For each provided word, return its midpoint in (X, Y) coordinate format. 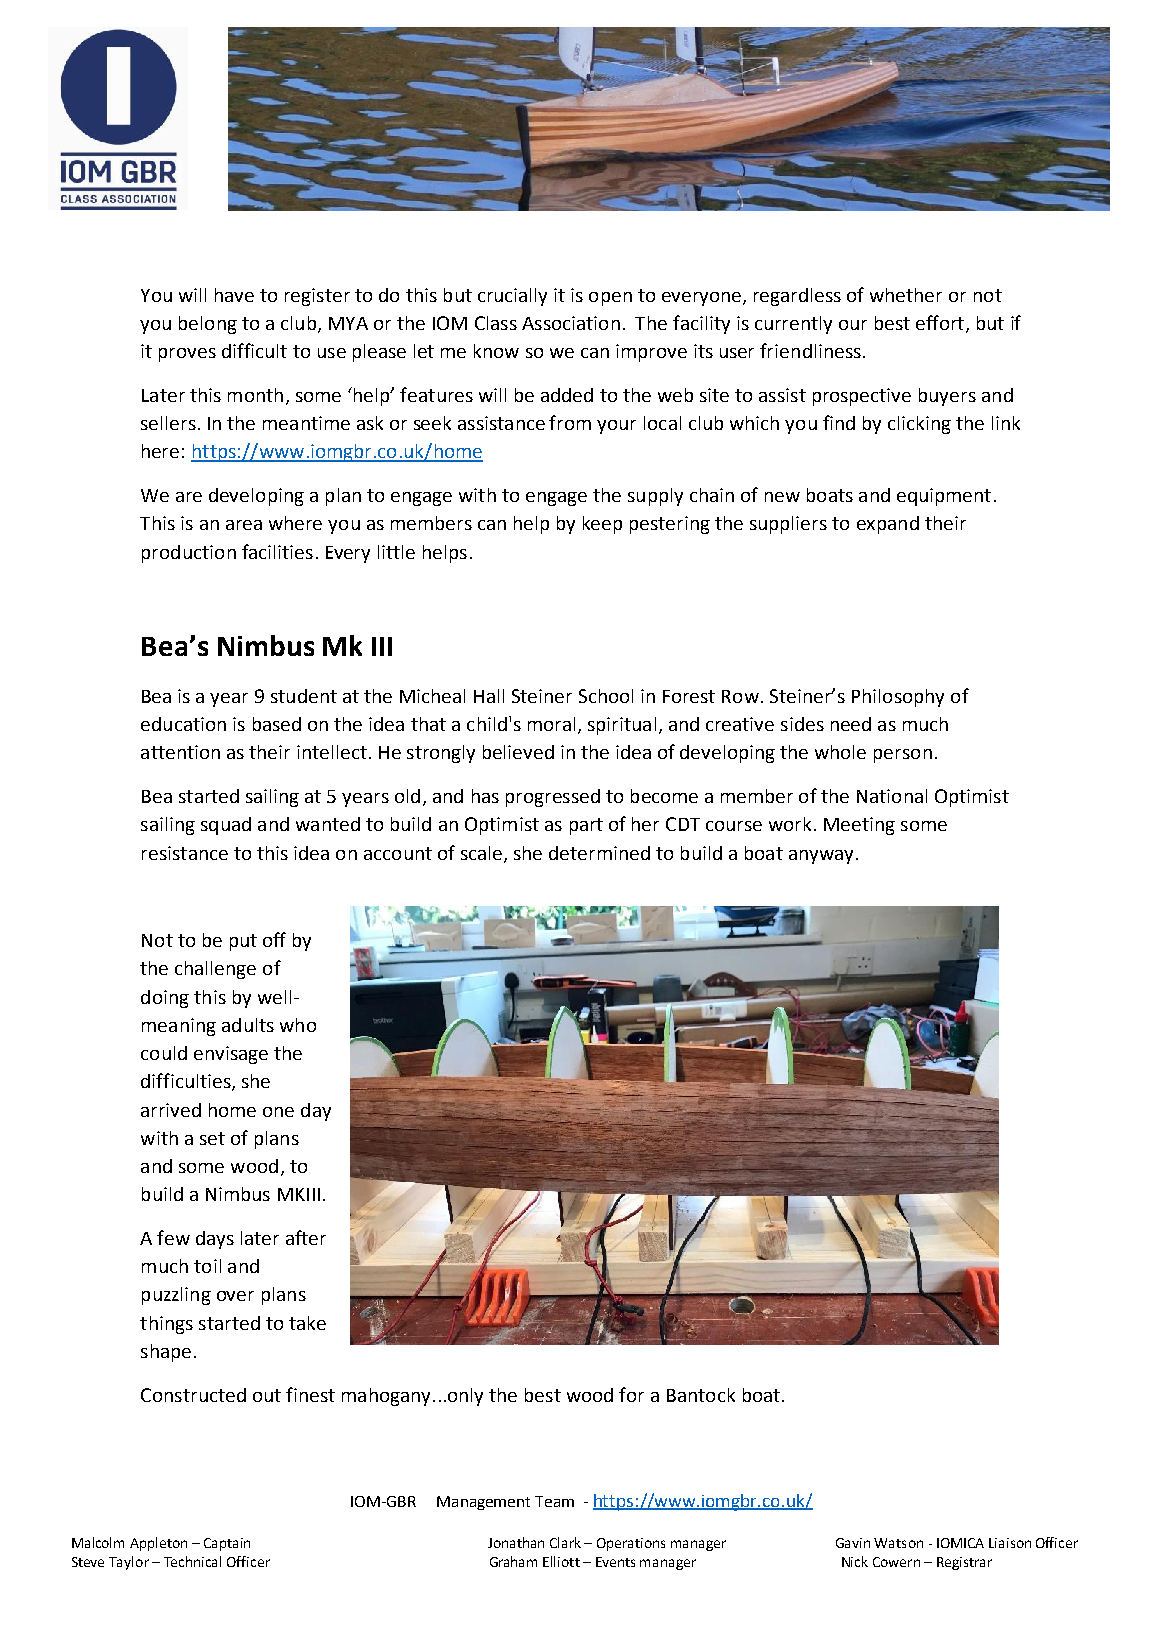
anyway (821, 857)
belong (208, 325)
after (306, 1237)
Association (571, 323)
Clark (565, 1542)
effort (940, 322)
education (183, 724)
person (903, 756)
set (212, 1138)
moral (551, 724)
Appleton (158, 1544)
